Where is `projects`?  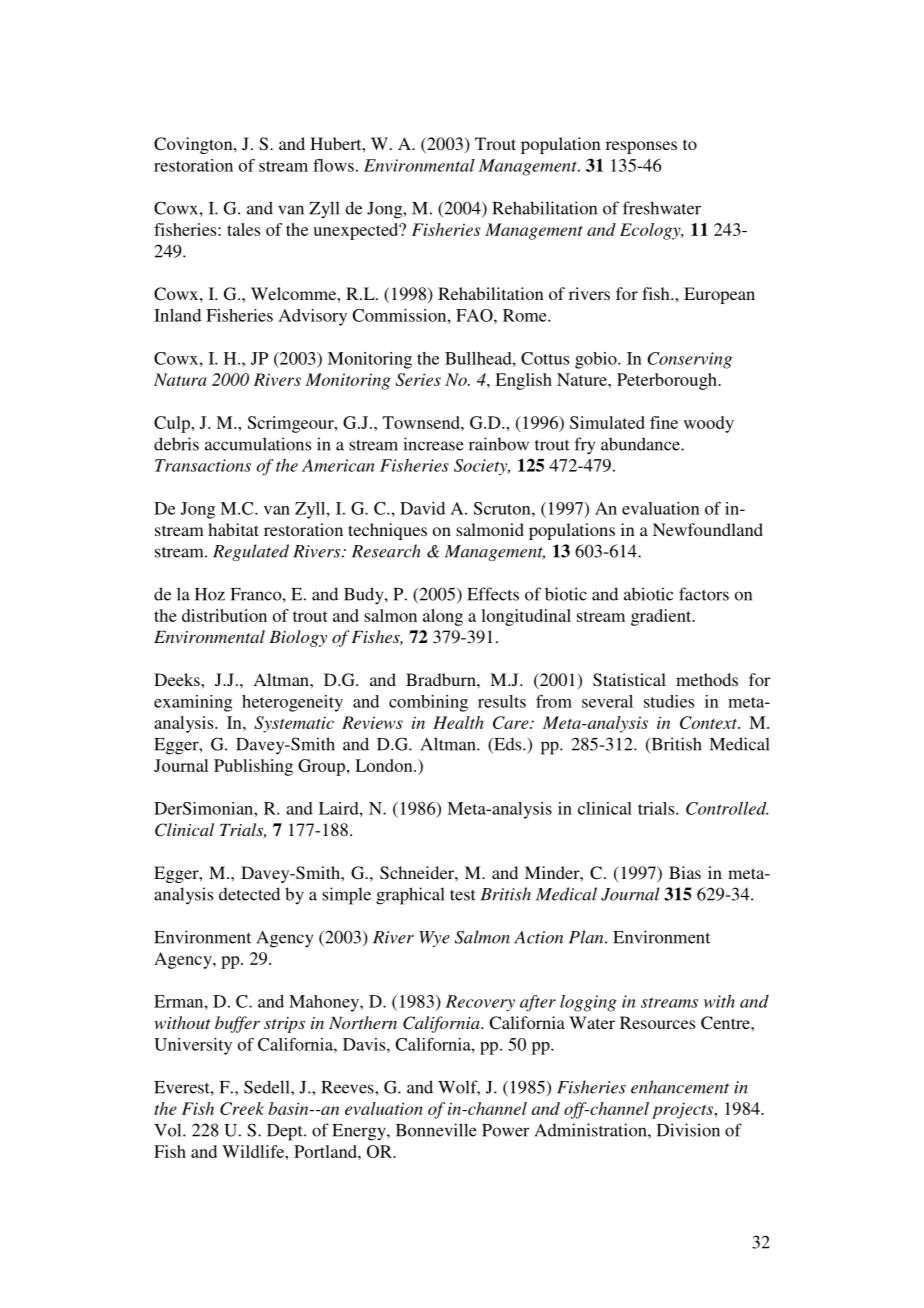 projects is located at coordinates (684, 1110).
